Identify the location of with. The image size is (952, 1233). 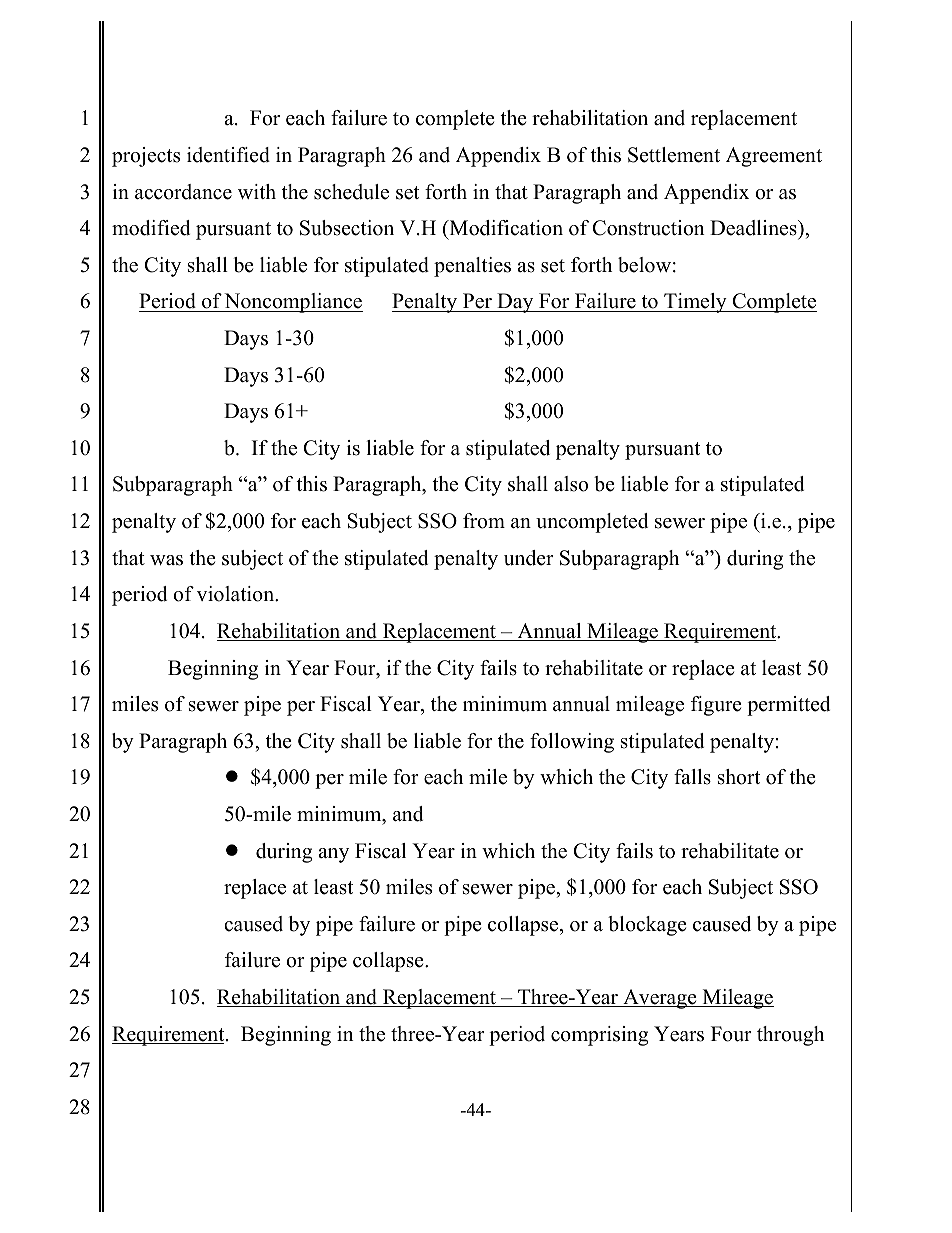
(257, 191).
